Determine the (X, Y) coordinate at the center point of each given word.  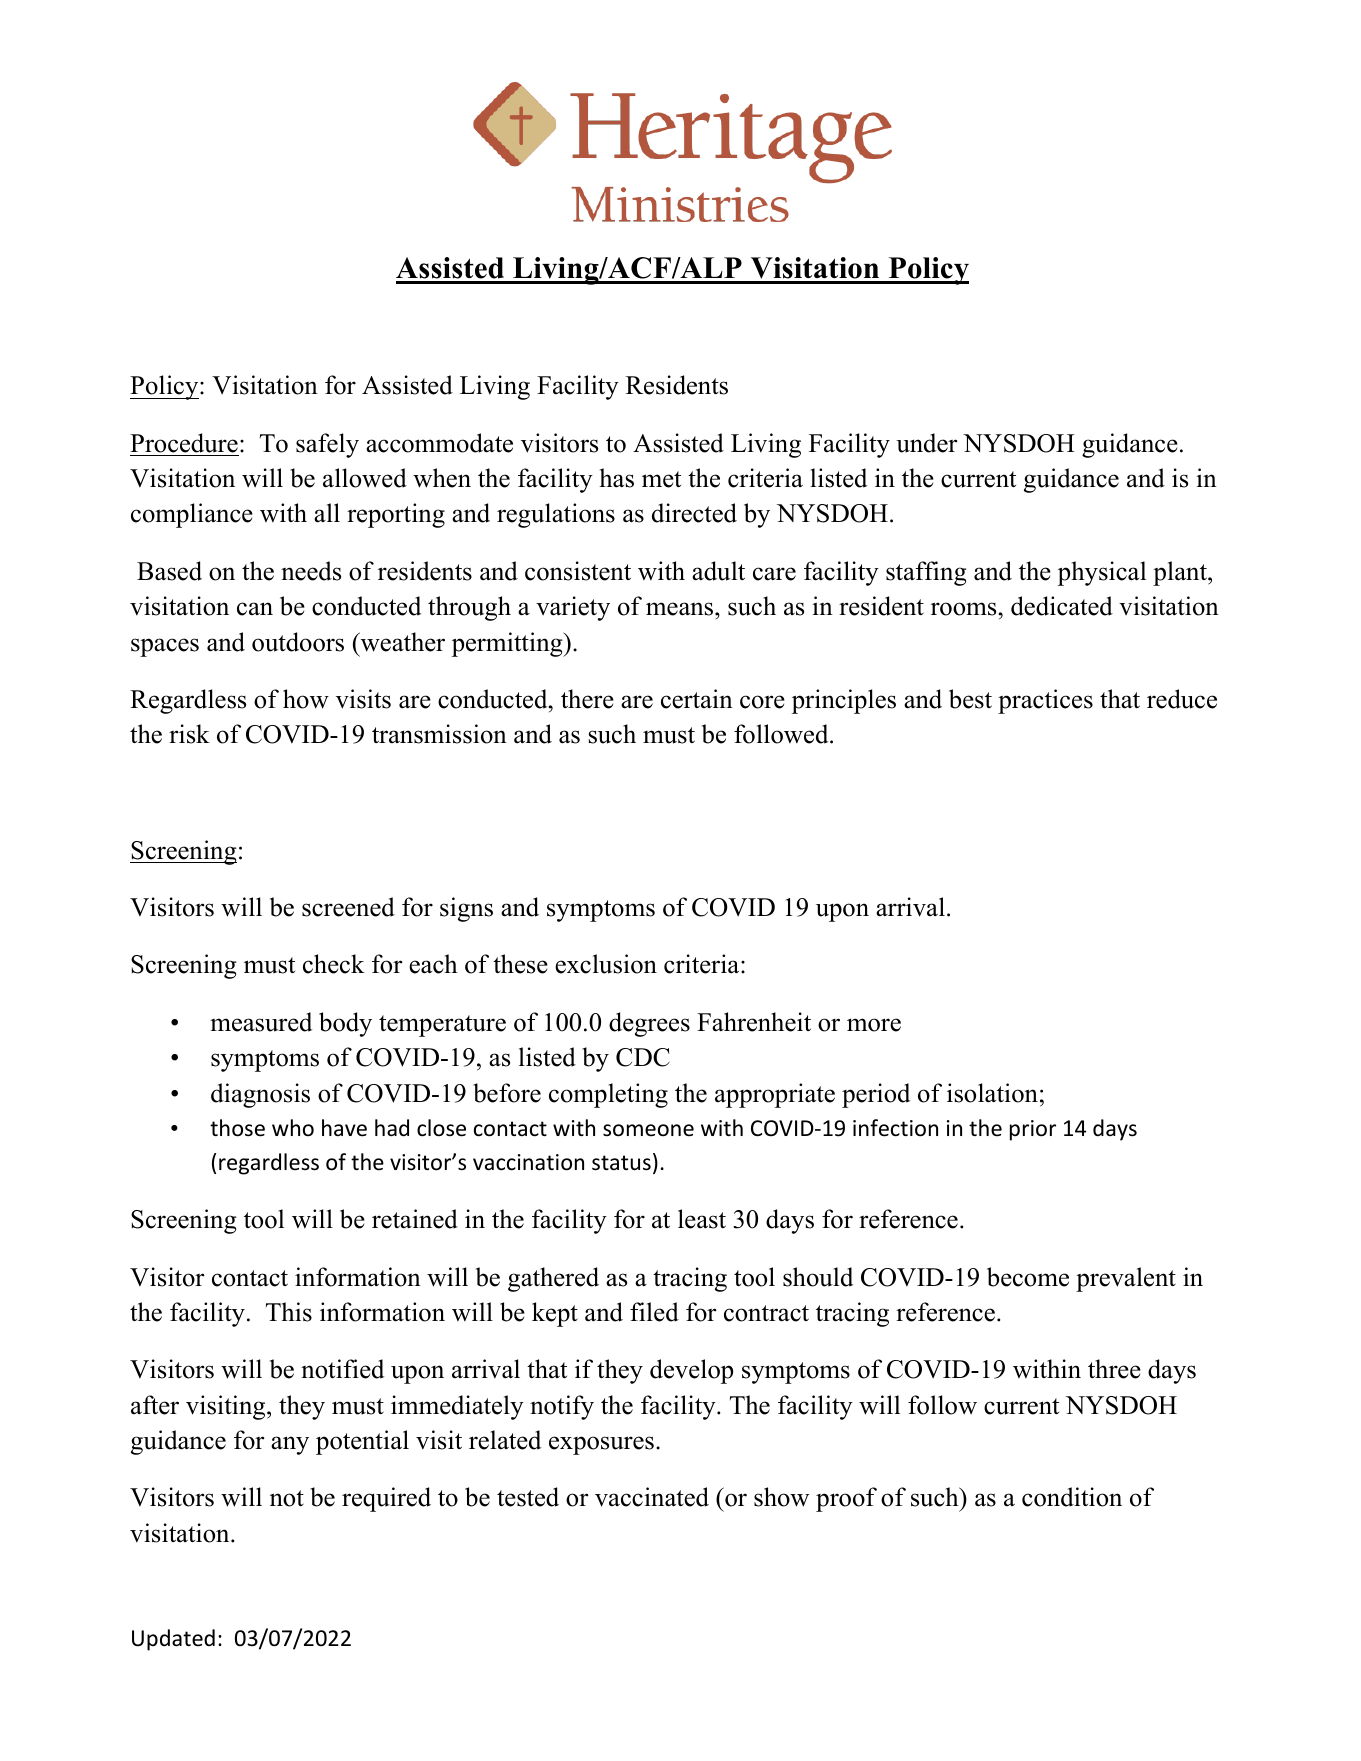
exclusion (606, 964)
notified (342, 1369)
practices (1045, 701)
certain (697, 699)
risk (189, 734)
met (661, 479)
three (1114, 1369)
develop (691, 1371)
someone (648, 1130)
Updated (173, 1640)
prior (1033, 1130)
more (874, 1025)
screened (348, 907)
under (927, 443)
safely (327, 445)
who (293, 1128)
